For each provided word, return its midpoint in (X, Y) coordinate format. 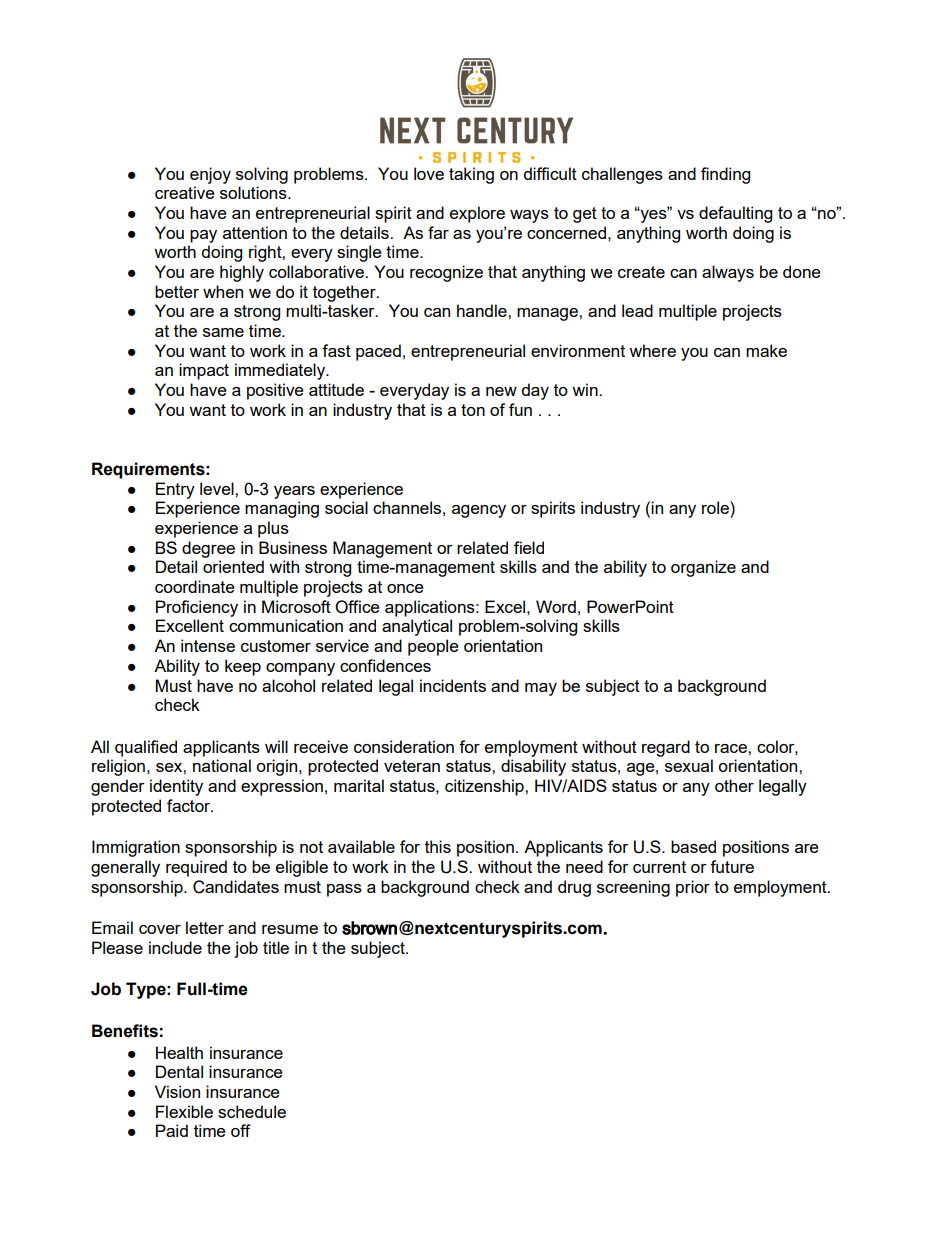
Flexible (184, 1111)
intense (208, 645)
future (732, 866)
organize (703, 568)
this (438, 846)
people (433, 647)
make (766, 350)
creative (185, 192)
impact (204, 371)
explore (477, 214)
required (196, 868)
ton (473, 410)
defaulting (735, 214)
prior (693, 888)
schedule (252, 1111)
